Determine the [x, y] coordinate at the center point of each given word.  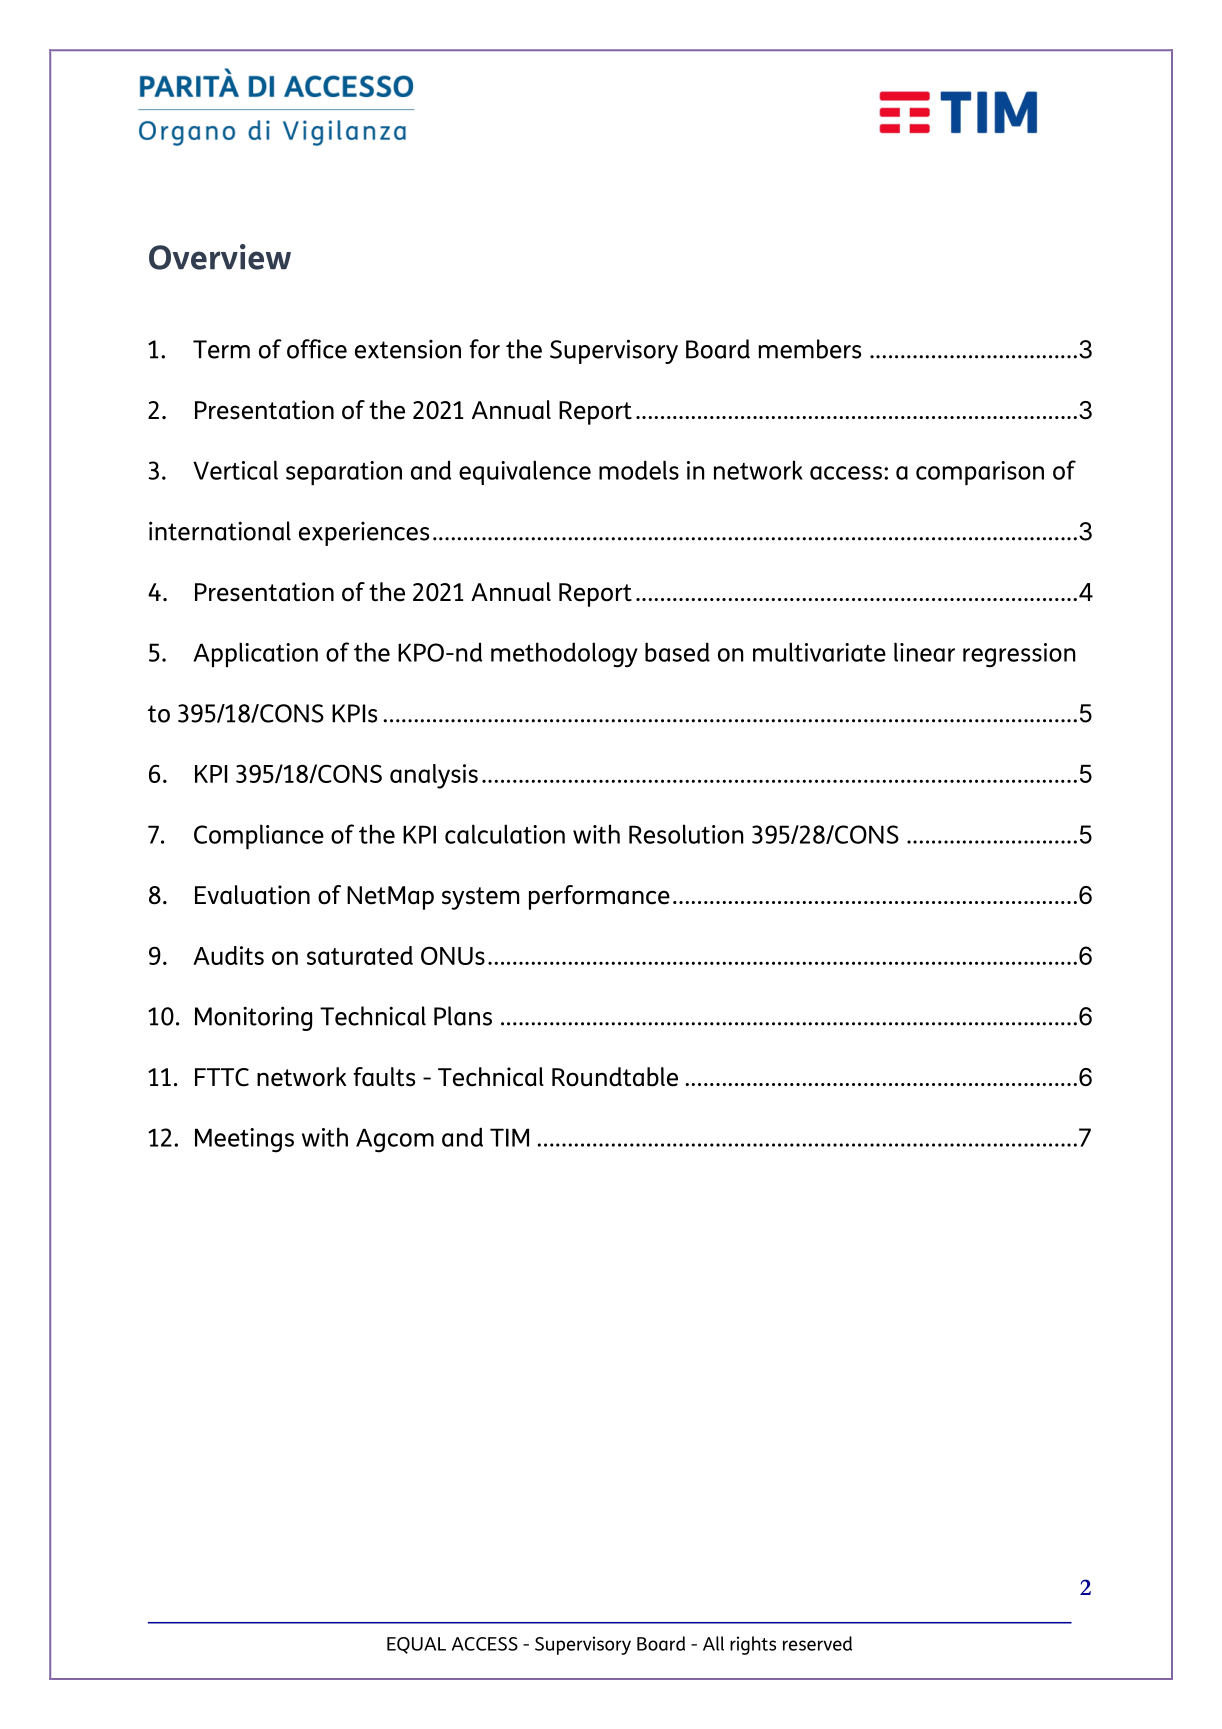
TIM [509, 1137]
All [713, 1643]
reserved [817, 1643]
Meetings [244, 1140]
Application [255, 654]
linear [924, 652]
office [317, 349]
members [809, 349]
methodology [564, 655]
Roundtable [615, 1077]
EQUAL [416, 1645]
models [639, 470]
